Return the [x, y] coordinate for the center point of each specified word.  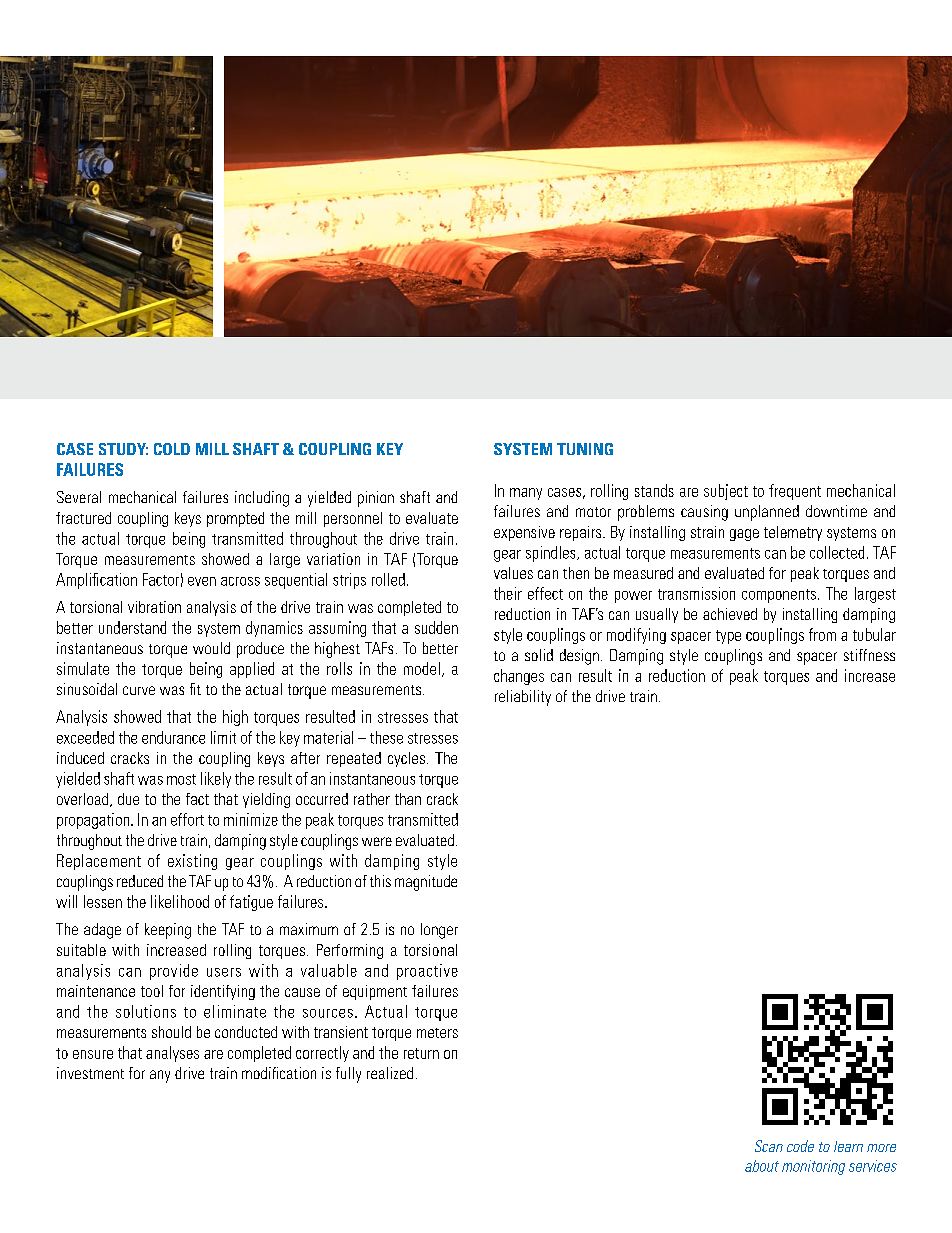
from [822, 634]
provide [174, 972]
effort [187, 819]
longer [439, 931]
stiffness [869, 655]
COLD [172, 449]
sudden [436, 627]
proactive [427, 972]
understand [132, 627]
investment [90, 1073]
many [526, 494]
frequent [795, 492]
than [408, 799]
